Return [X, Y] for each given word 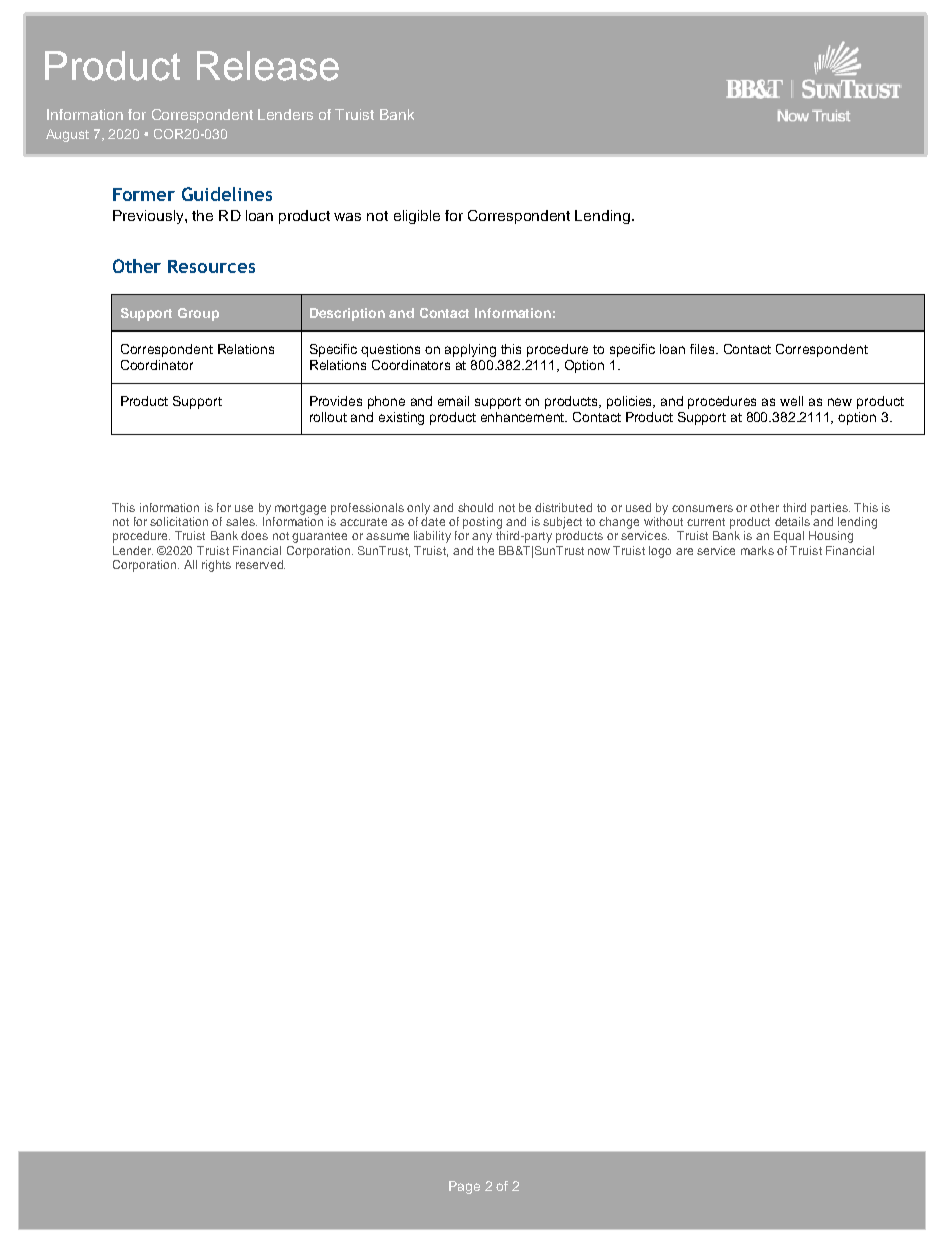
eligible [417, 217]
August [67, 135]
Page [464, 1187]
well [791, 401]
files [703, 349]
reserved [260, 564]
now [599, 551]
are [684, 551]
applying [470, 350]
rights [216, 566]
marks [757, 550]
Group [198, 314]
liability [432, 537]
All [190, 564]
